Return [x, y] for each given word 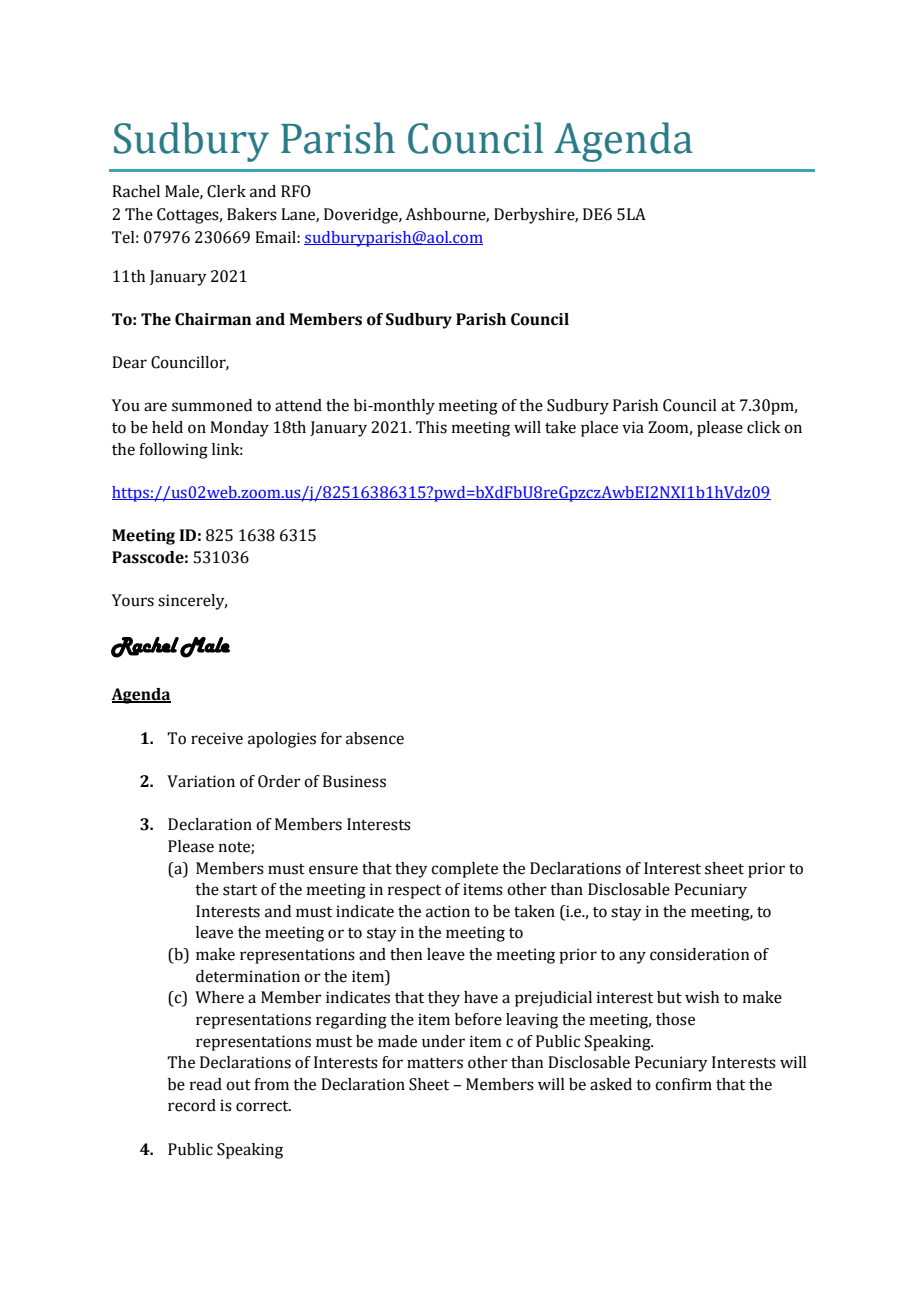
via [633, 427]
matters [435, 1063]
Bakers [252, 214]
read [206, 1084]
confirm [683, 1084]
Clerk [226, 191]
